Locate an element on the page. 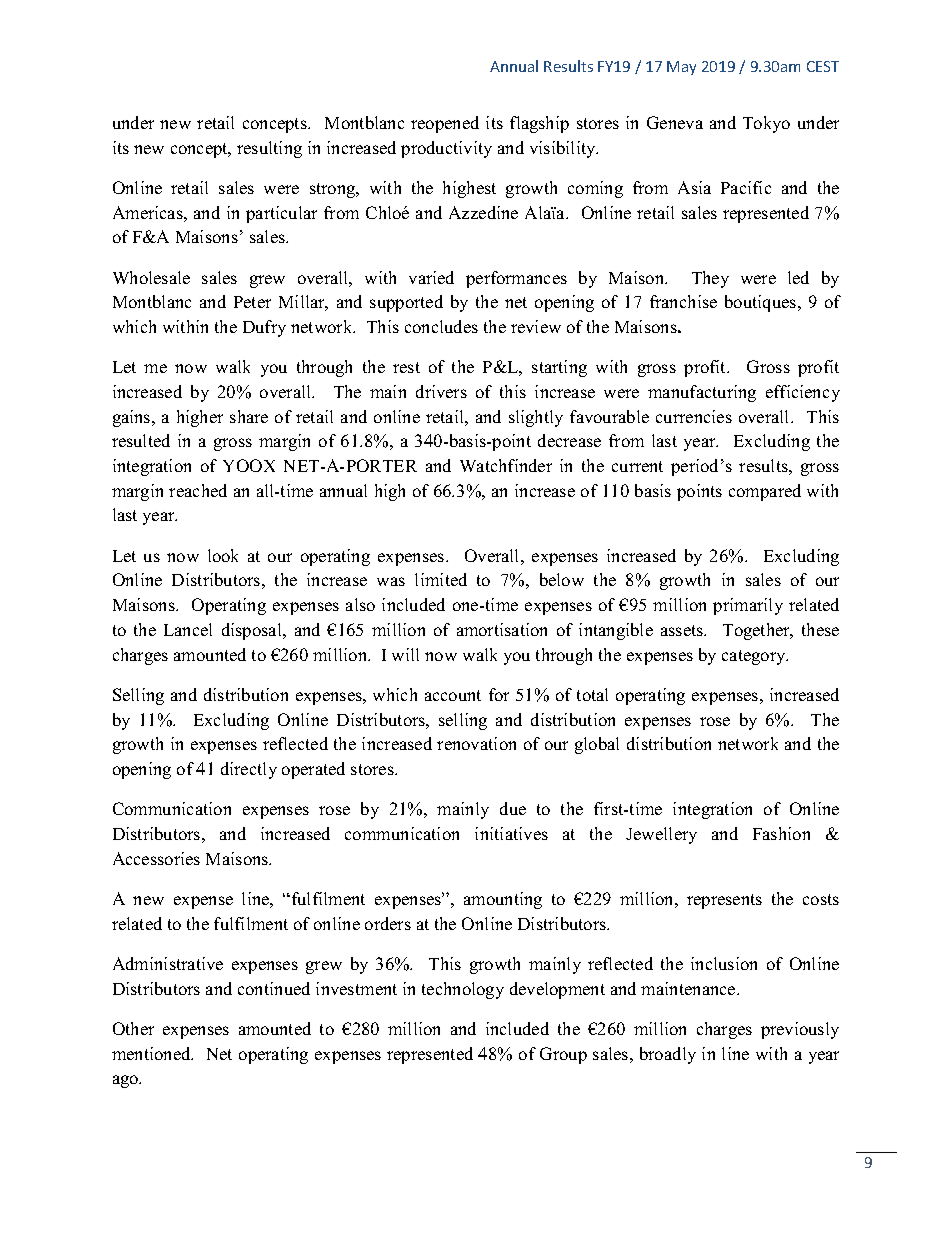  boutiques is located at coordinates (762, 303).
